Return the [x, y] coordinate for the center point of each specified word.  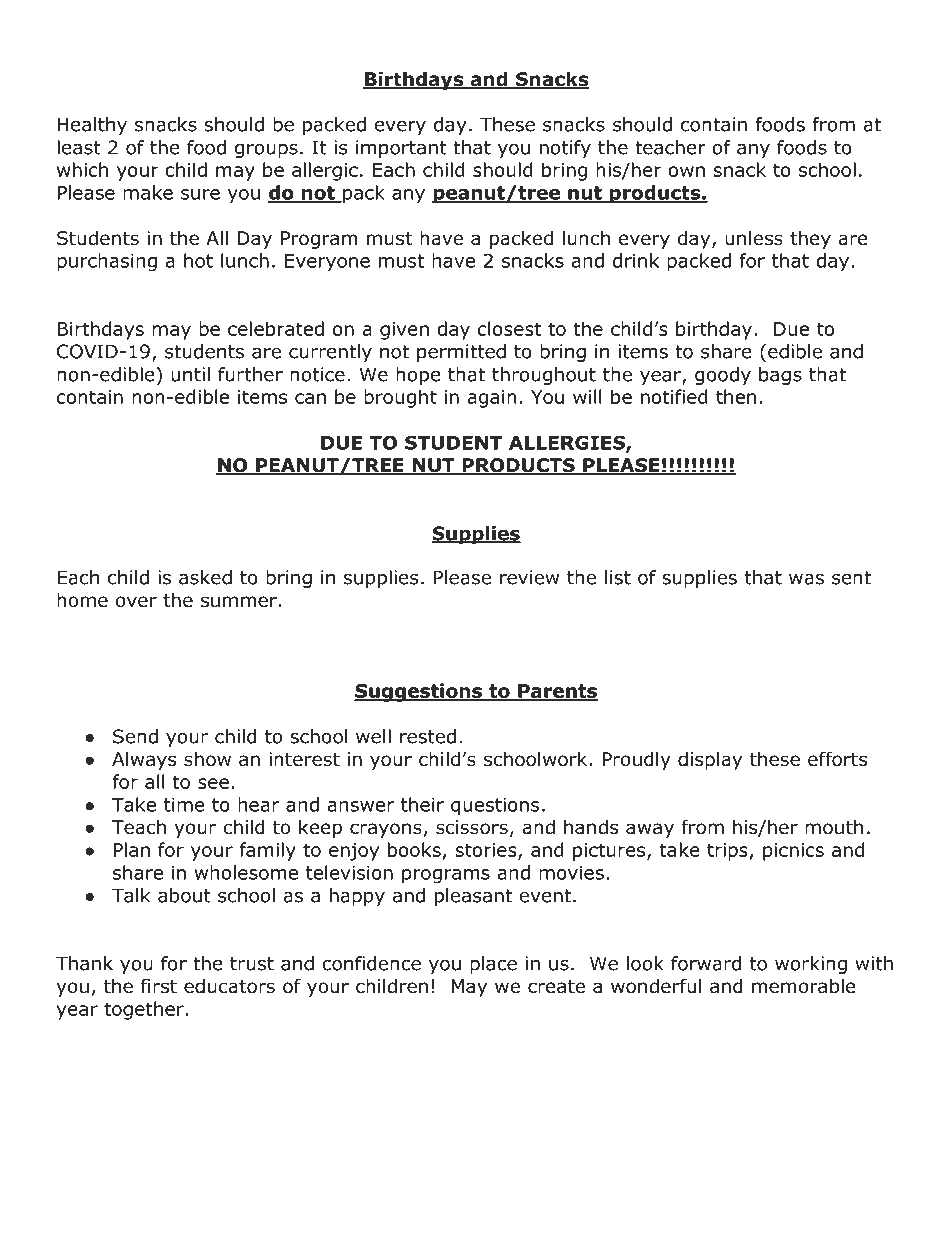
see [213, 783]
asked [205, 577]
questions [495, 807]
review [529, 577]
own [686, 171]
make [148, 192]
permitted [461, 353]
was [806, 579]
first [159, 986]
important [401, 149]
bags [780, 376]
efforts [837, 759]
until [190, 374]
